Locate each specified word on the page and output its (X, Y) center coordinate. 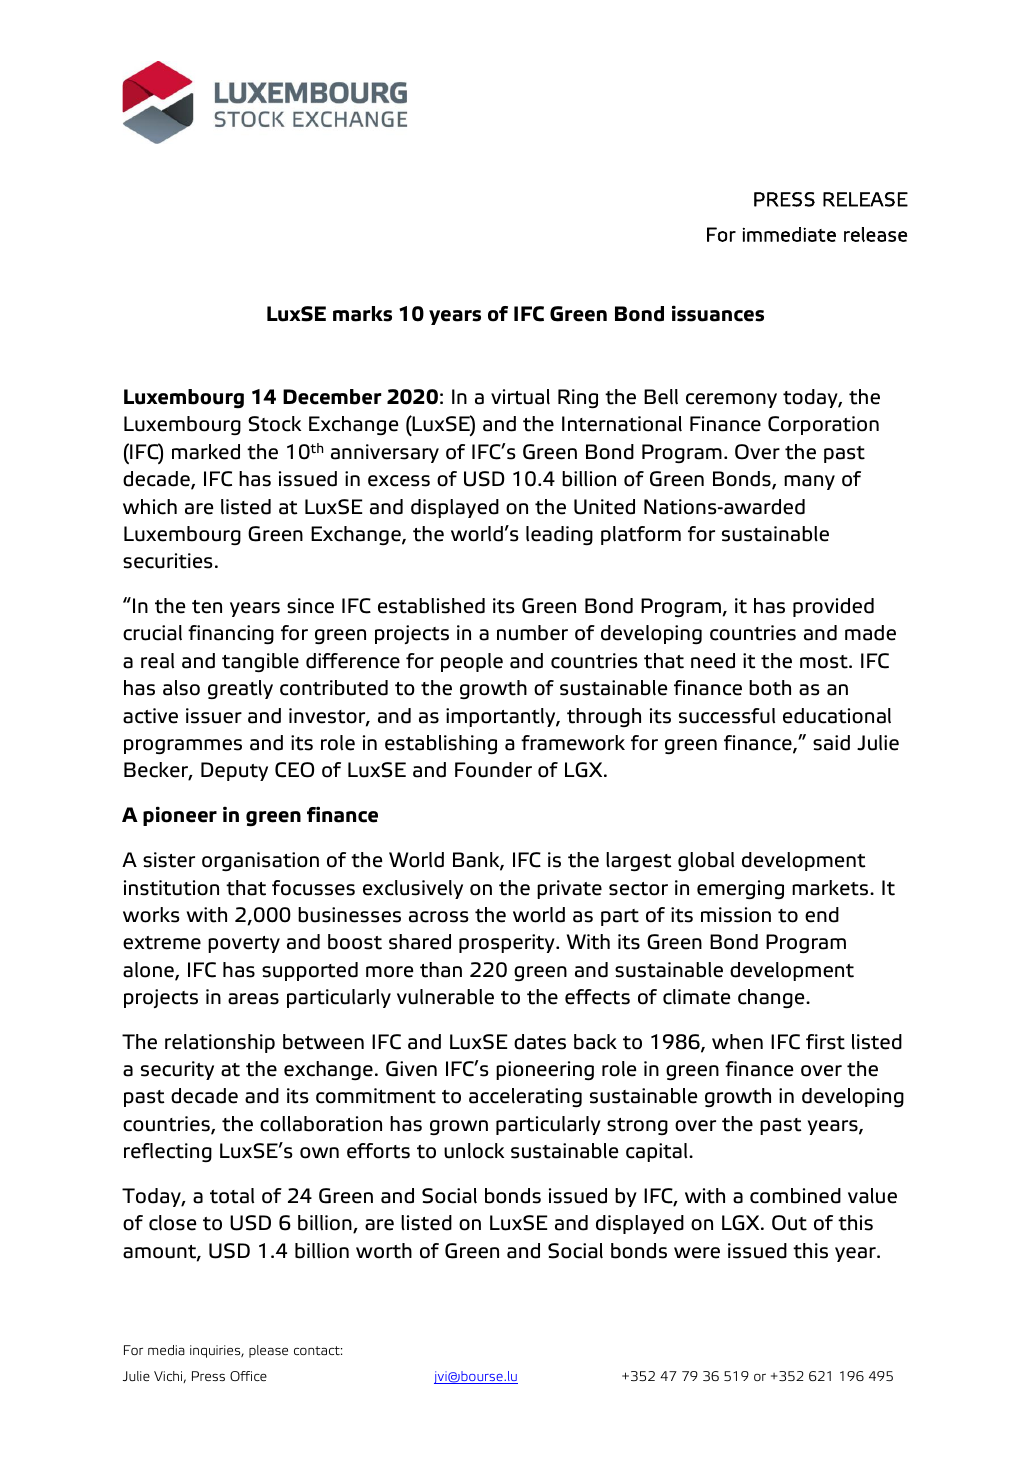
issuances (718, 313)
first (825, 1042)
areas (253, 999)
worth (384, 1251)
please (268, 1351)
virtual (520, 397)
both (770, 688)
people (472, 662)
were (697, 1253)
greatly (240, 689)
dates (540, 1042)
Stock (274, 424)
